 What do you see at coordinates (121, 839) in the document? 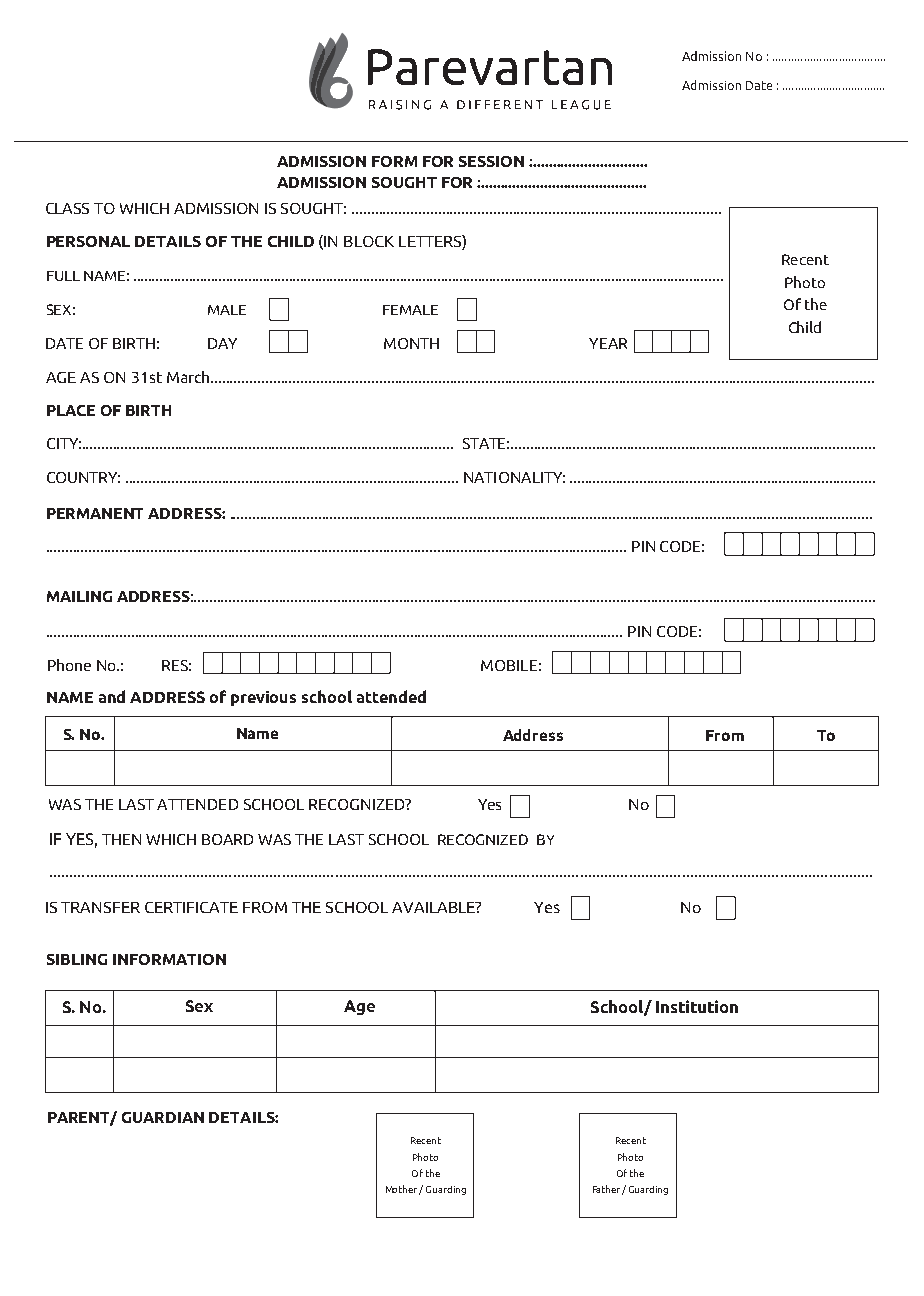
I see `THEN` at bounding box center [121, 839].
